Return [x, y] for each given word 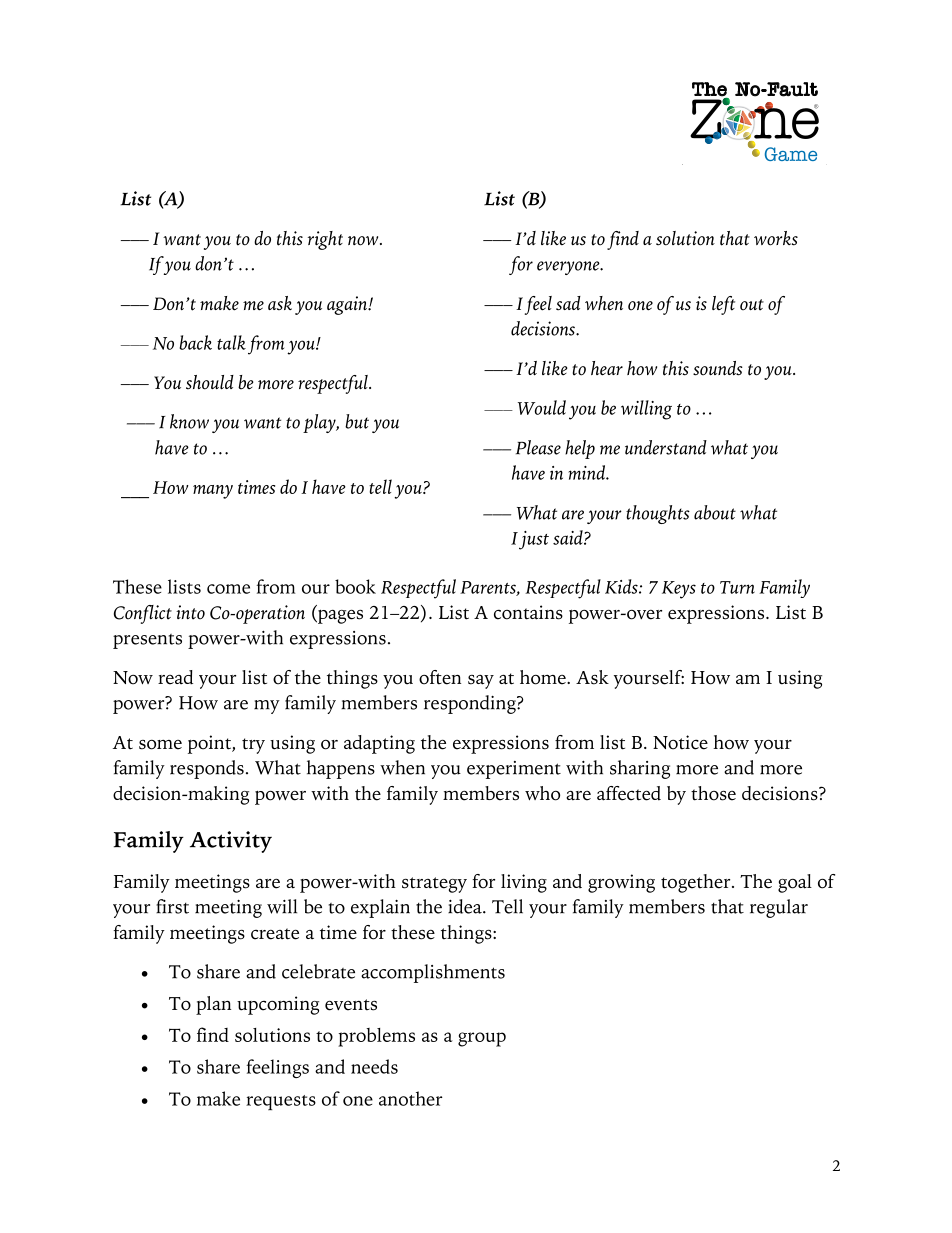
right [325, 240]
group [482, 1039]
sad [568, 303]
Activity [231, 842]
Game [791, 154]
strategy [434, 885]
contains [528, 612]
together [697, 883]
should [210, 382]
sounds [718, 368]
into [190, 612]
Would [542, 407]
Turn [737, 587]
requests [281, 1102]
